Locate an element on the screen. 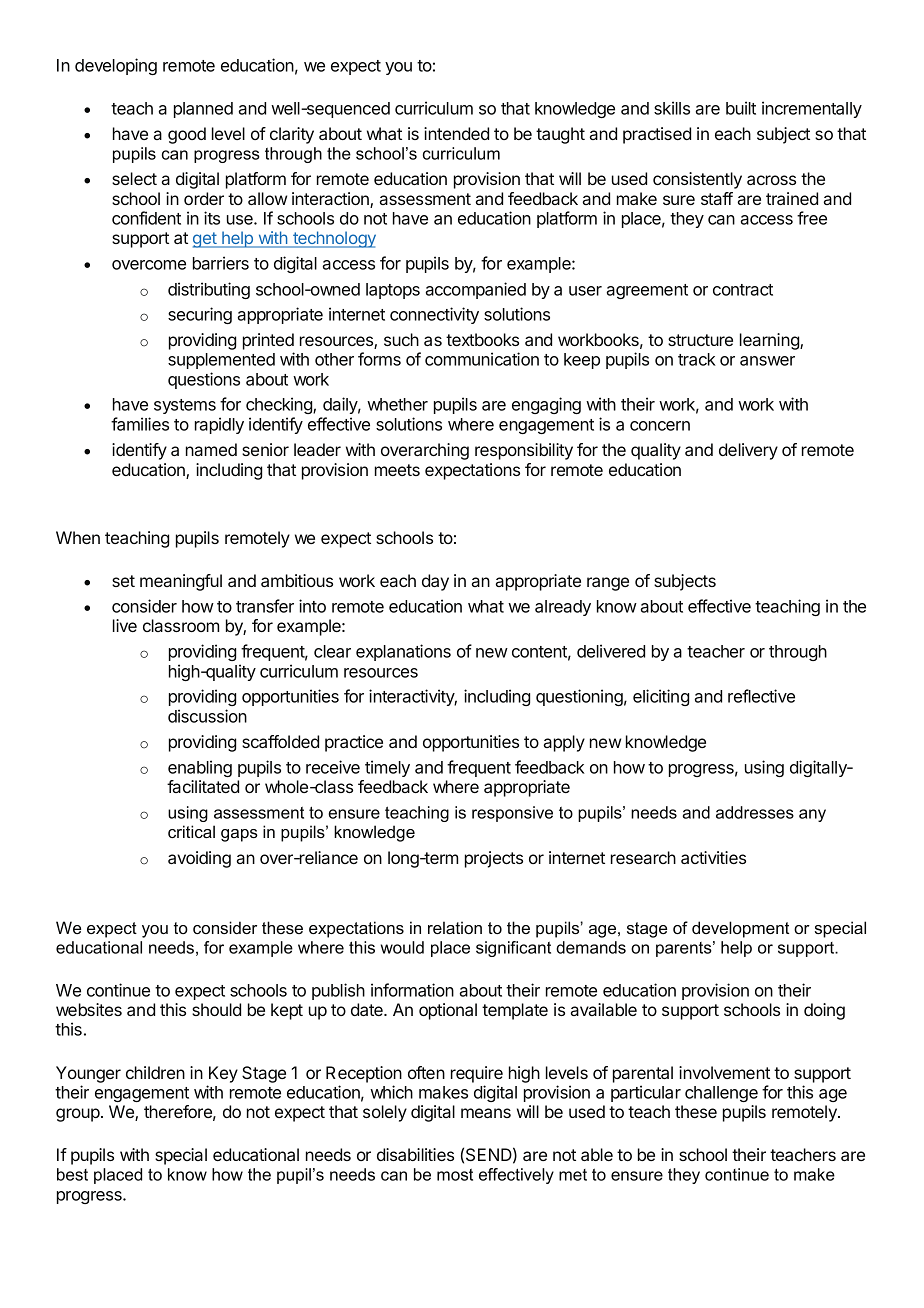  challenge is located at coordinates (721, 1094).
